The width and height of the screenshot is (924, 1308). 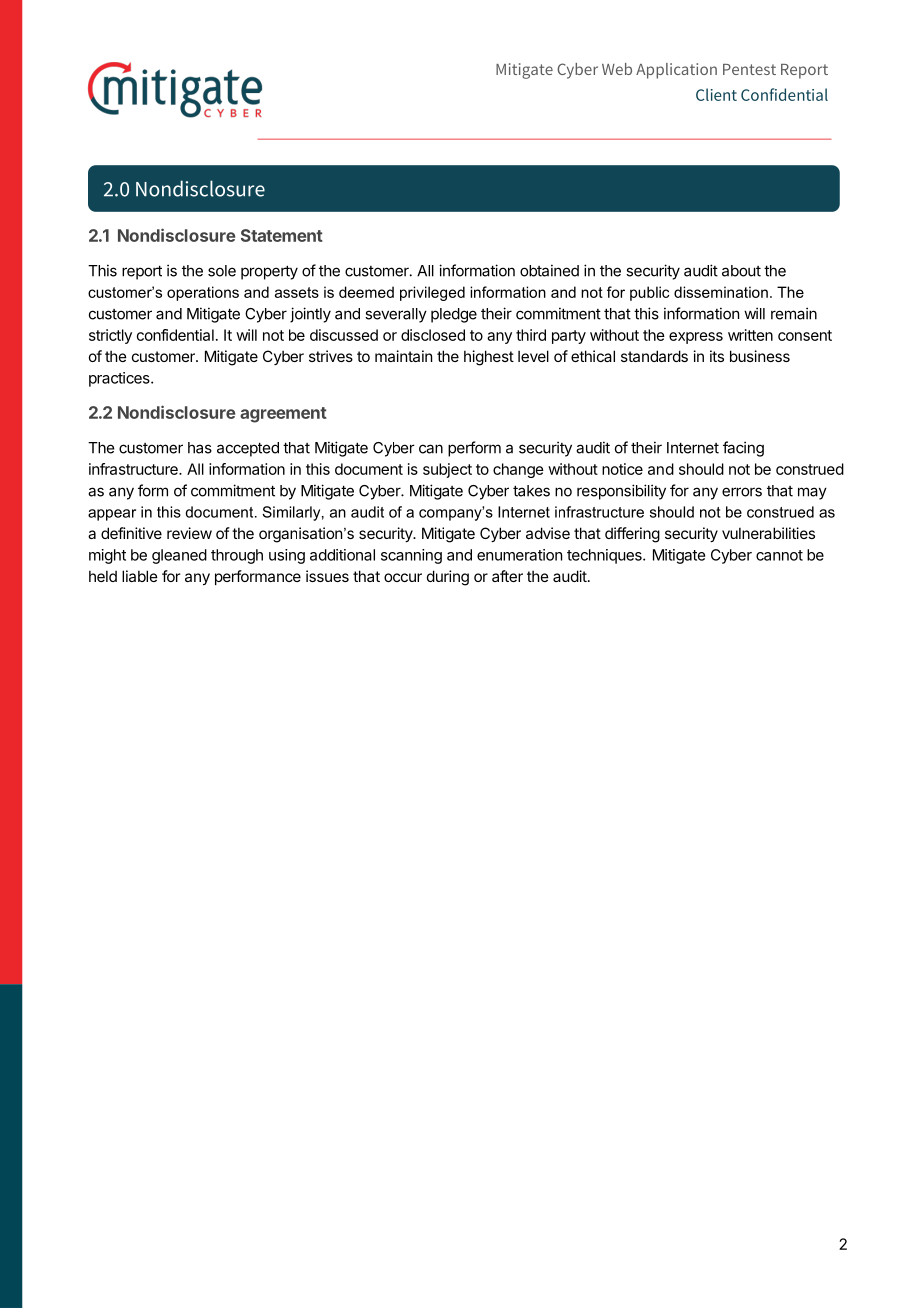 I want to click on operations, so click(x=203, y=293).
